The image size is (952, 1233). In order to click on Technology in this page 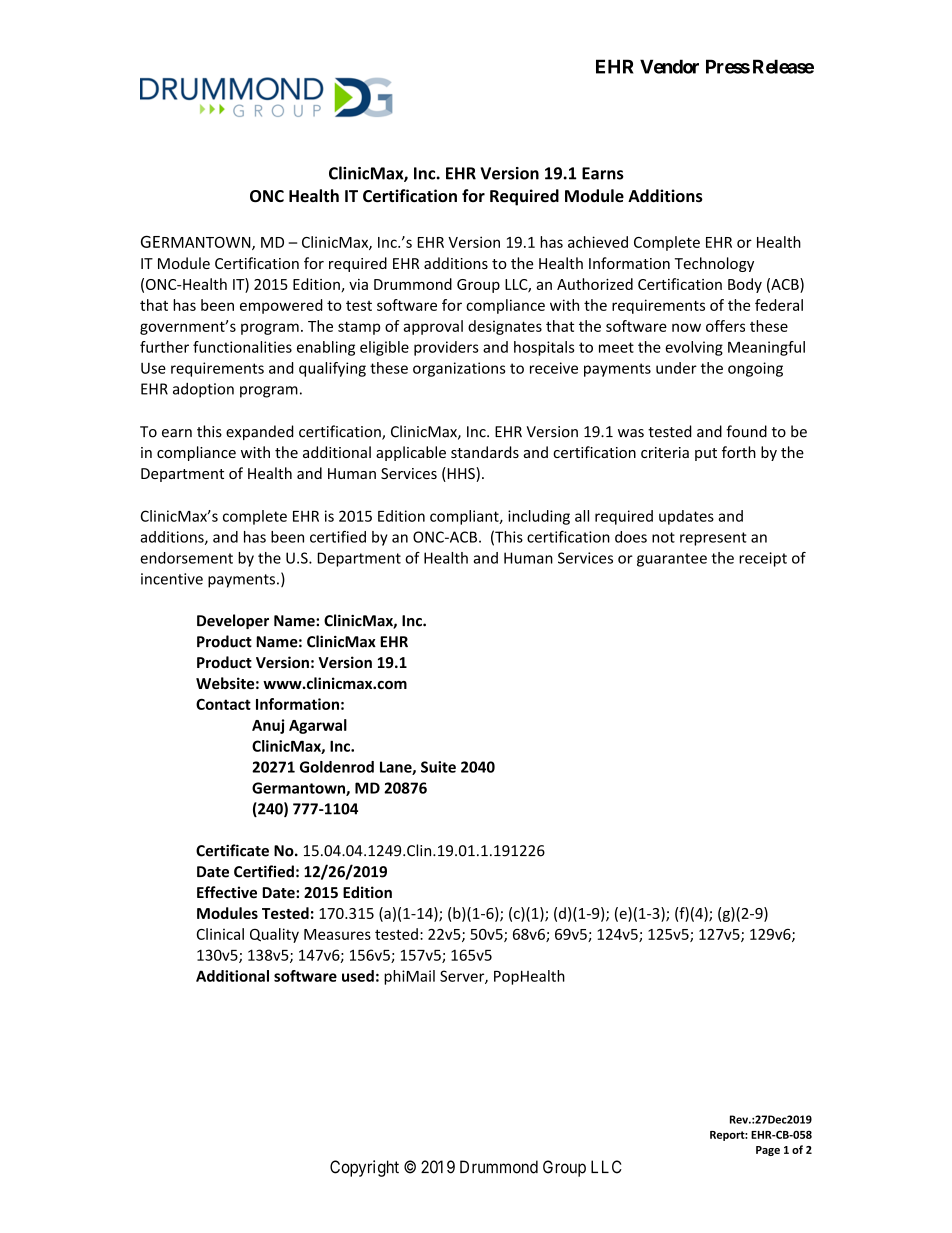, I will do `click(714, 264)`.
